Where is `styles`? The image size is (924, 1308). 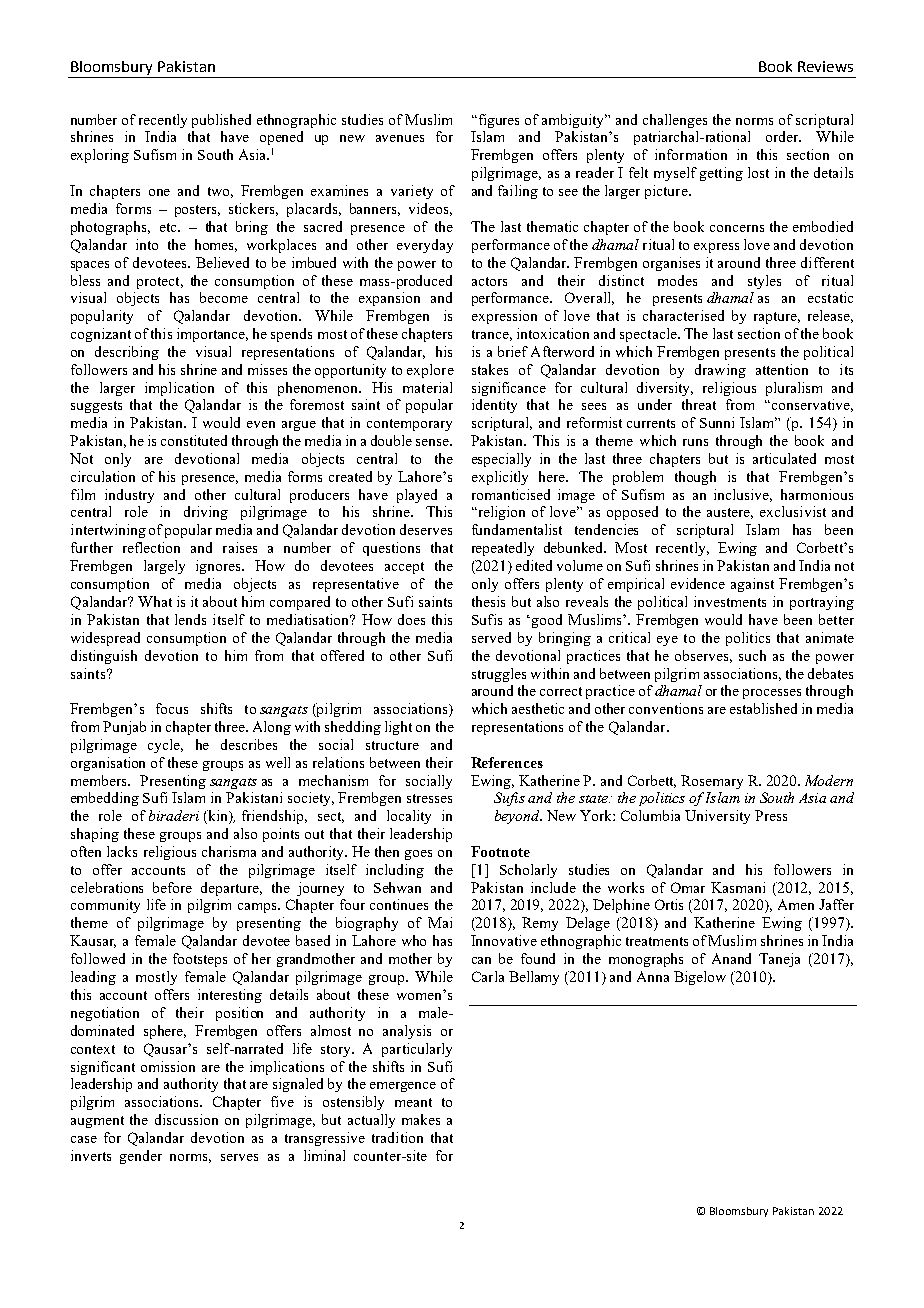 styles is located at coordinates (764, 282).
